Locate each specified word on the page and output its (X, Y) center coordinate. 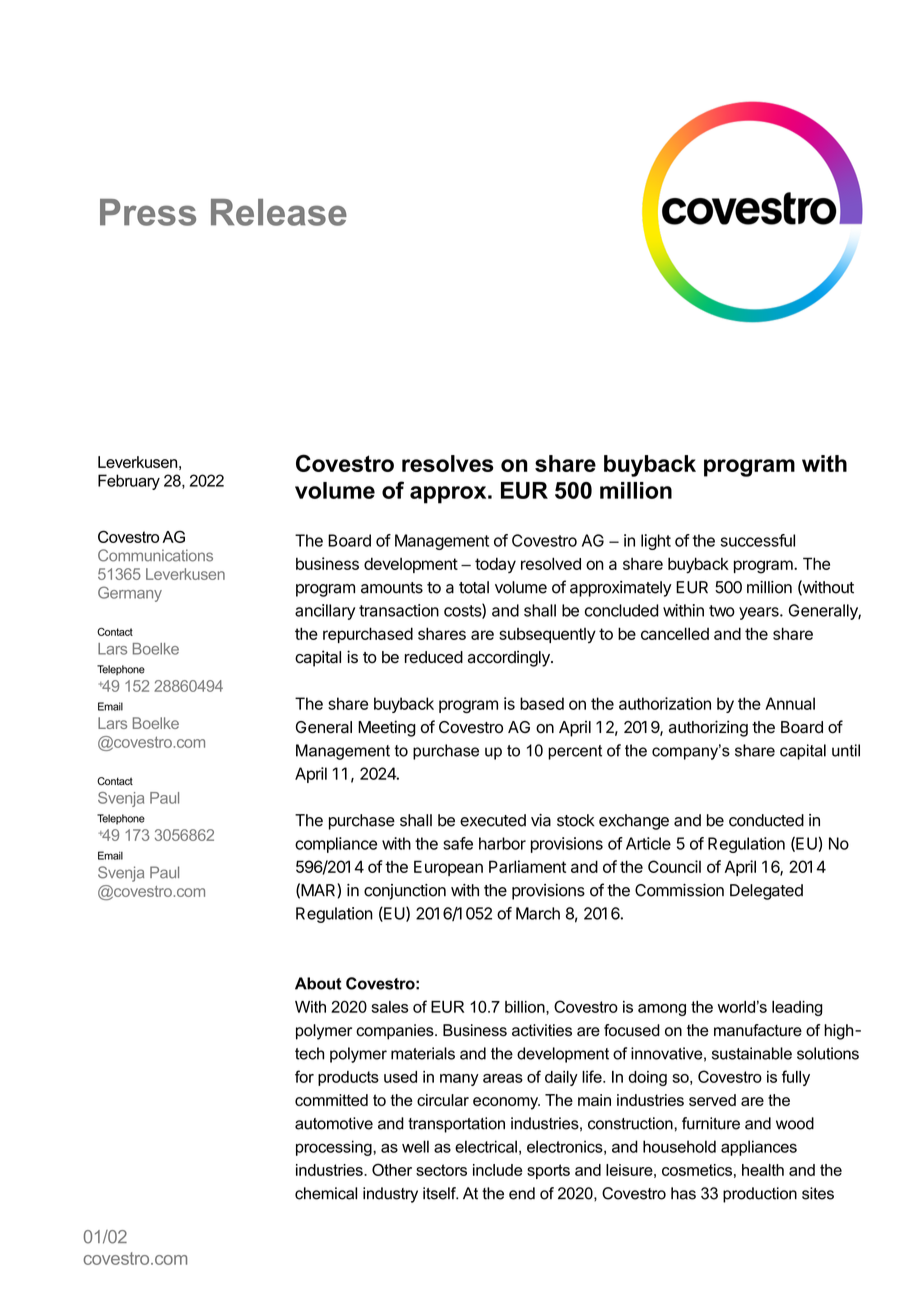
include (497, 1170)
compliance (336, 845)
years (760, 613)
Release (279, 212)
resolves (447, 463)
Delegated (766, 892)
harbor (502, 843)
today (495, 565)
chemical (326, 1193)
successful (758, 540)
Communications (155, 555)
